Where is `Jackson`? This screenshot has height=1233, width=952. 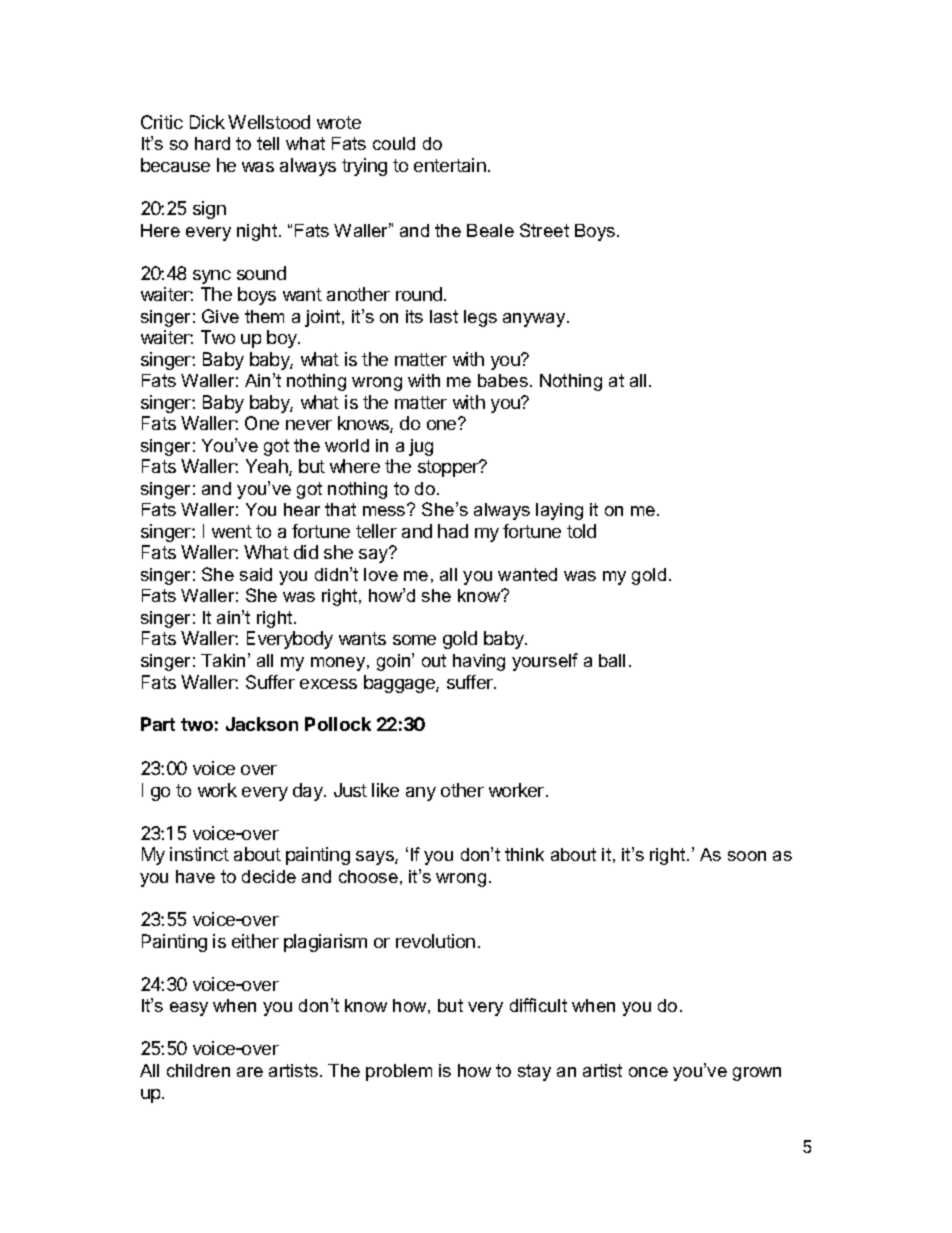 Jackson is located at coordinates (262, 724).
